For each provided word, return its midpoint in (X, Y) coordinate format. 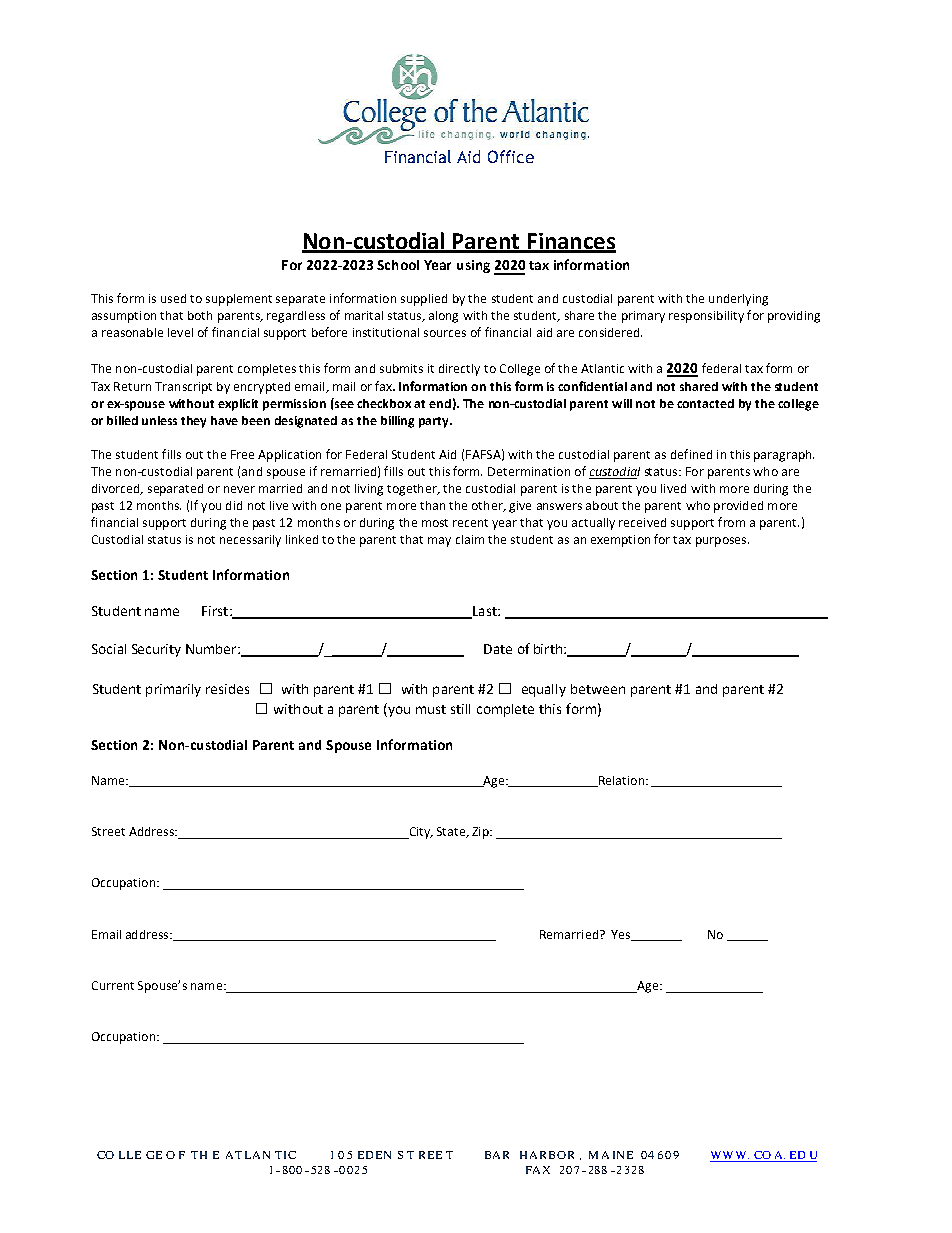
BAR (497, 1155)
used (173, 298)
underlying (738, 300)
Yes (621, 935)
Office (511, 156)
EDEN (374, 1155)
